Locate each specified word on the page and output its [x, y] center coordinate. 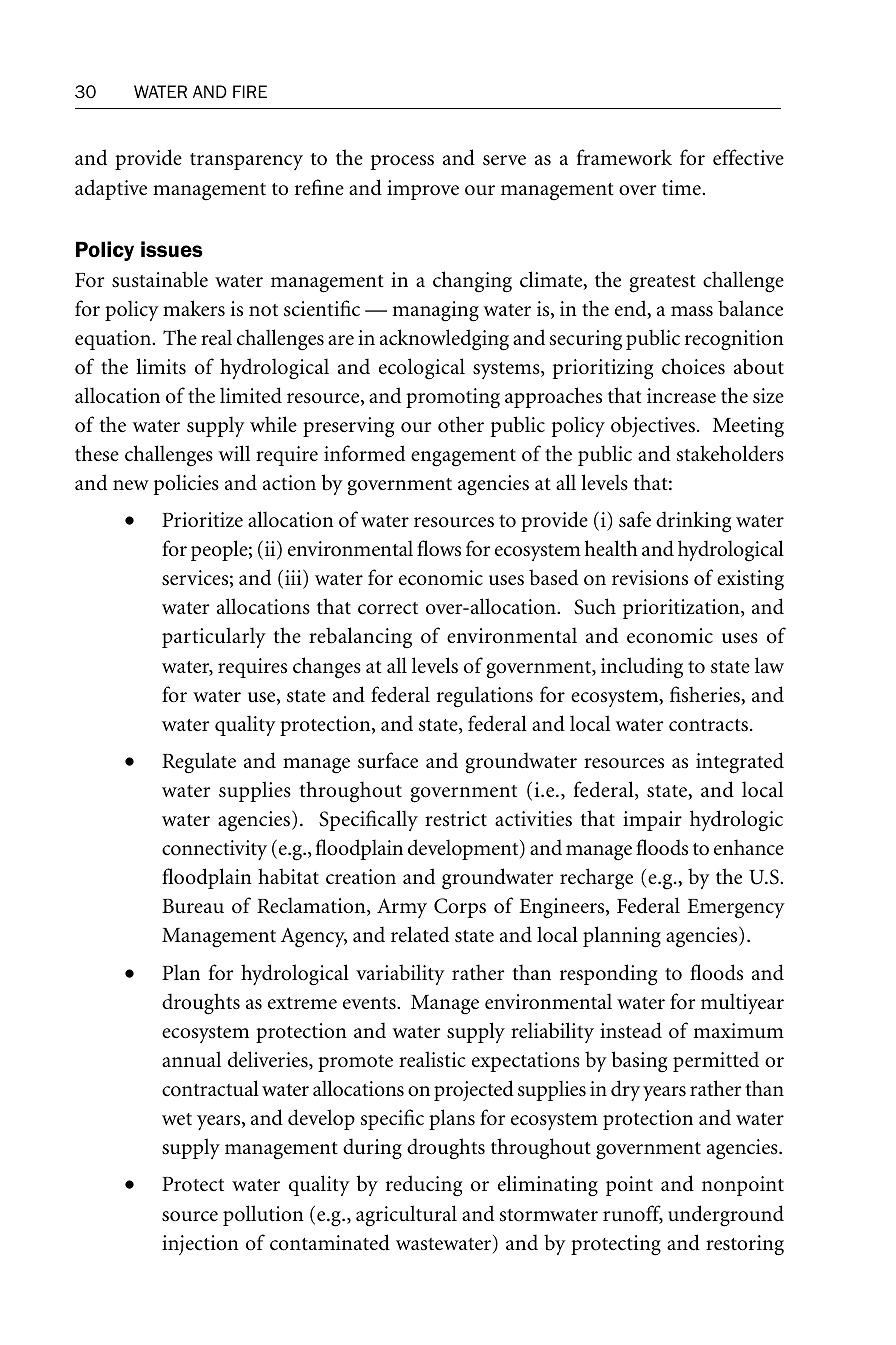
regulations [485, 697]
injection [200, 1245]
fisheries [706, 695]
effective [748, 157]
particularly [214, 637]
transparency [246, 161]
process [402, 162]
